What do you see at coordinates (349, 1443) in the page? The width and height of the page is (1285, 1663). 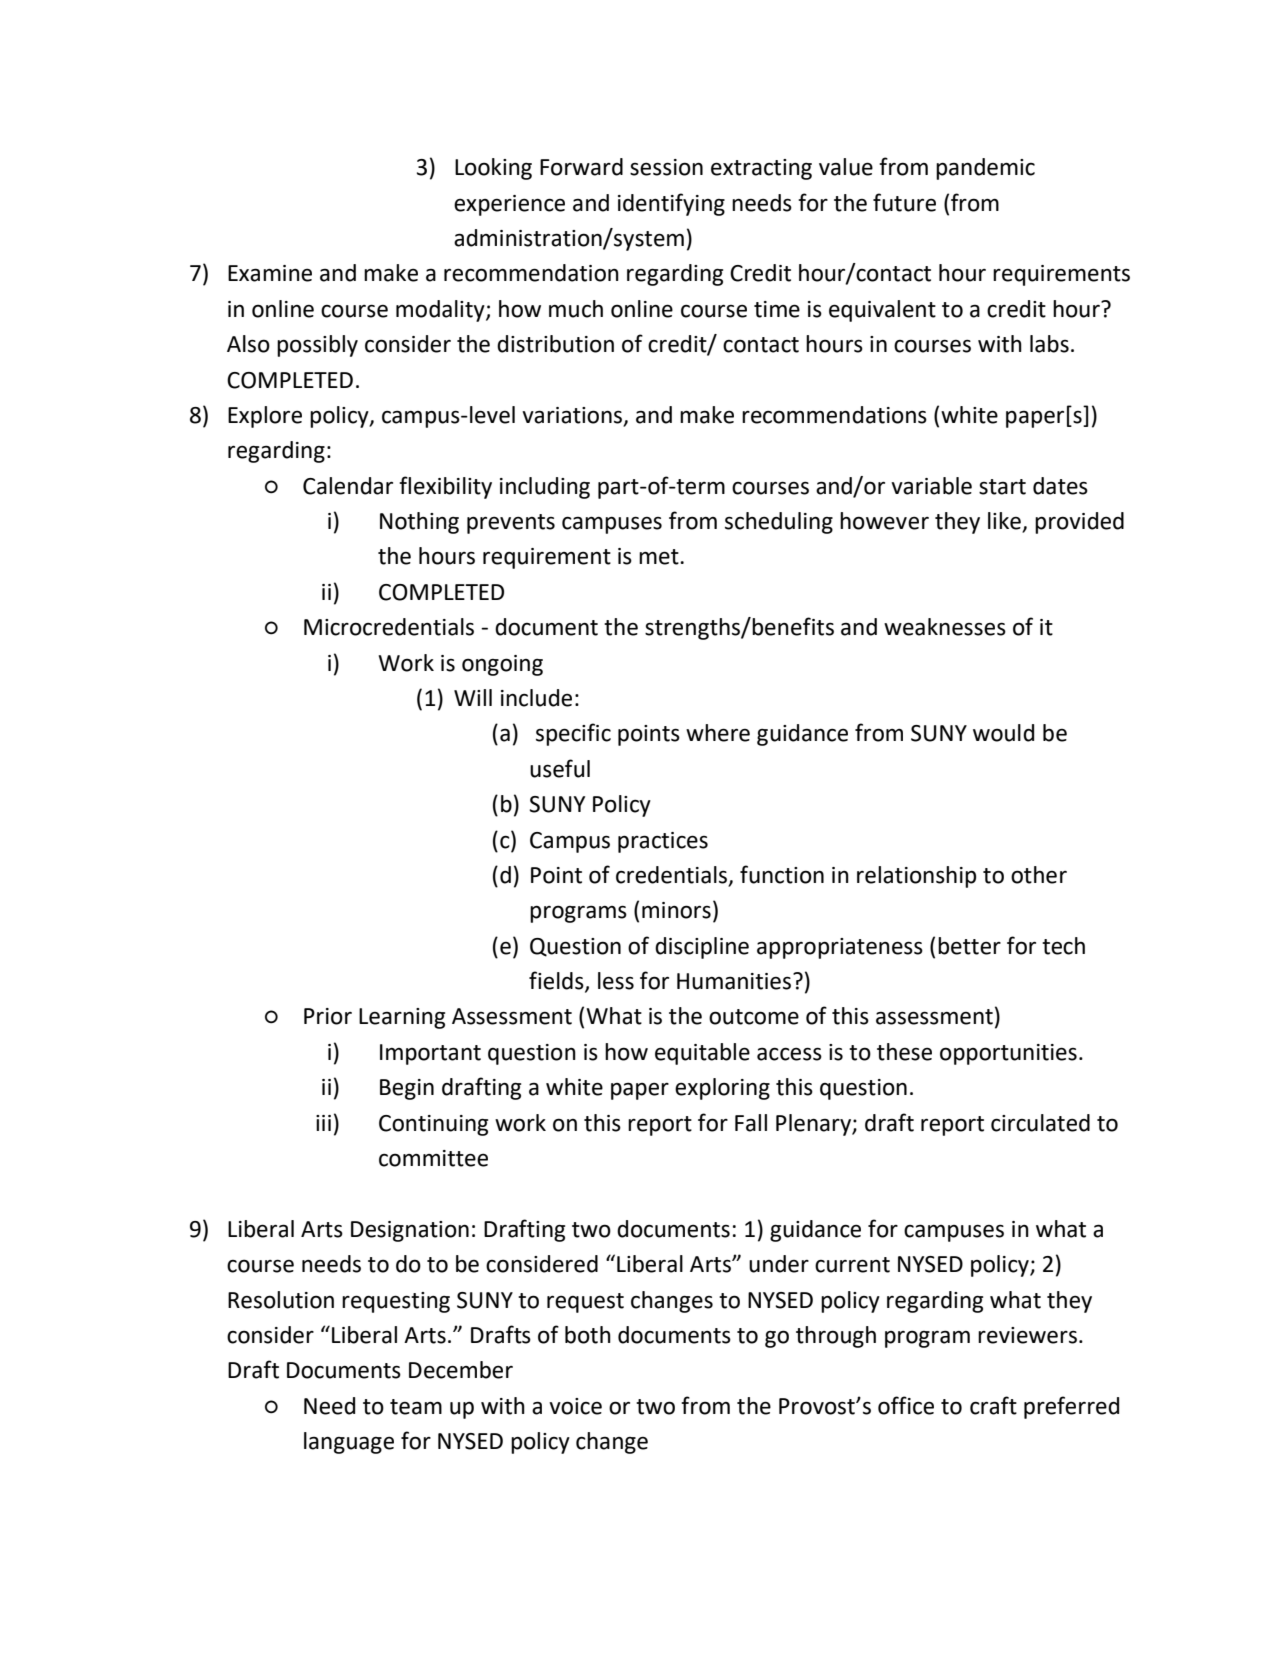 I see `language` at bounding box center [349, 1443].
